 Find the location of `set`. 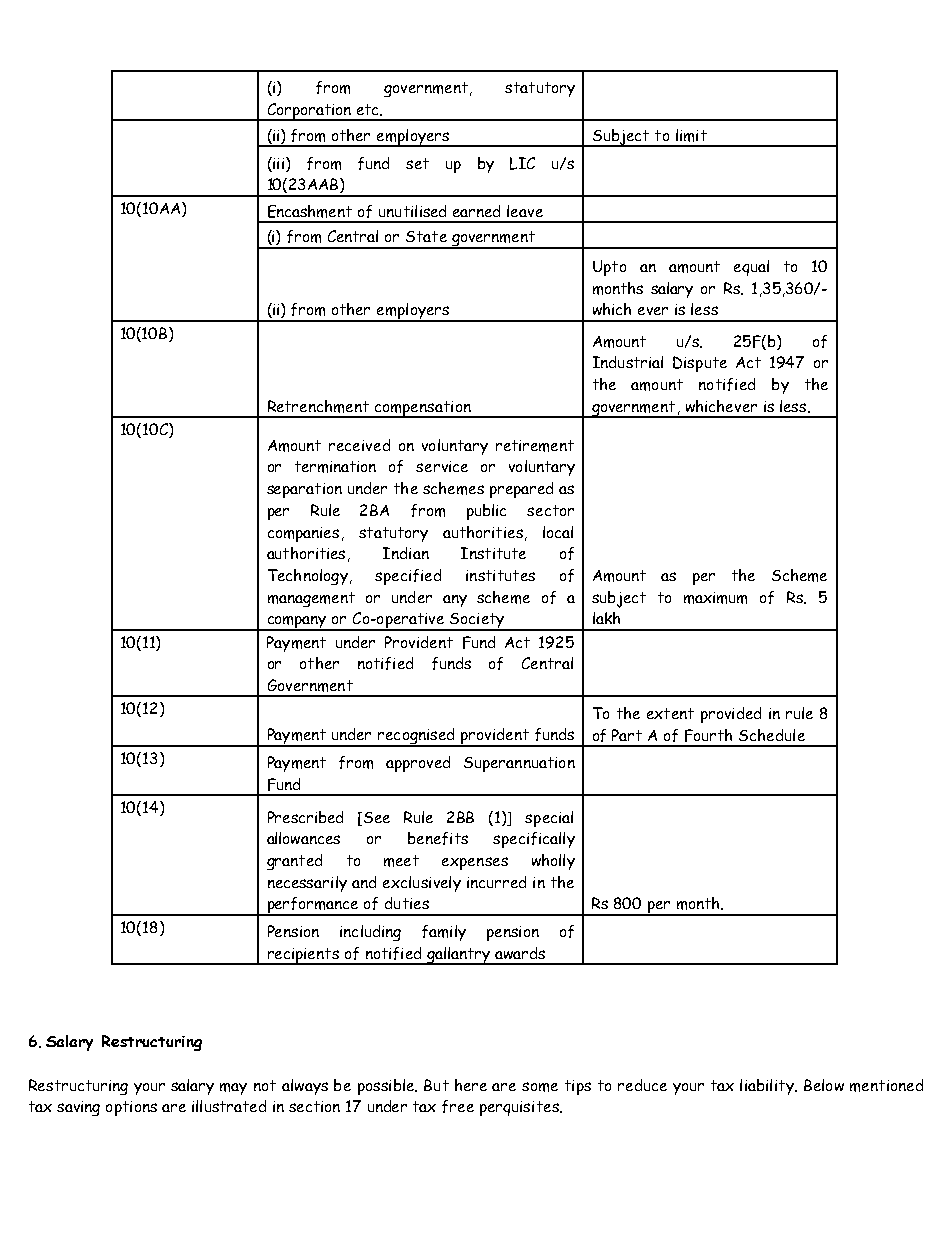

set is located at coordinates (417, 163).
